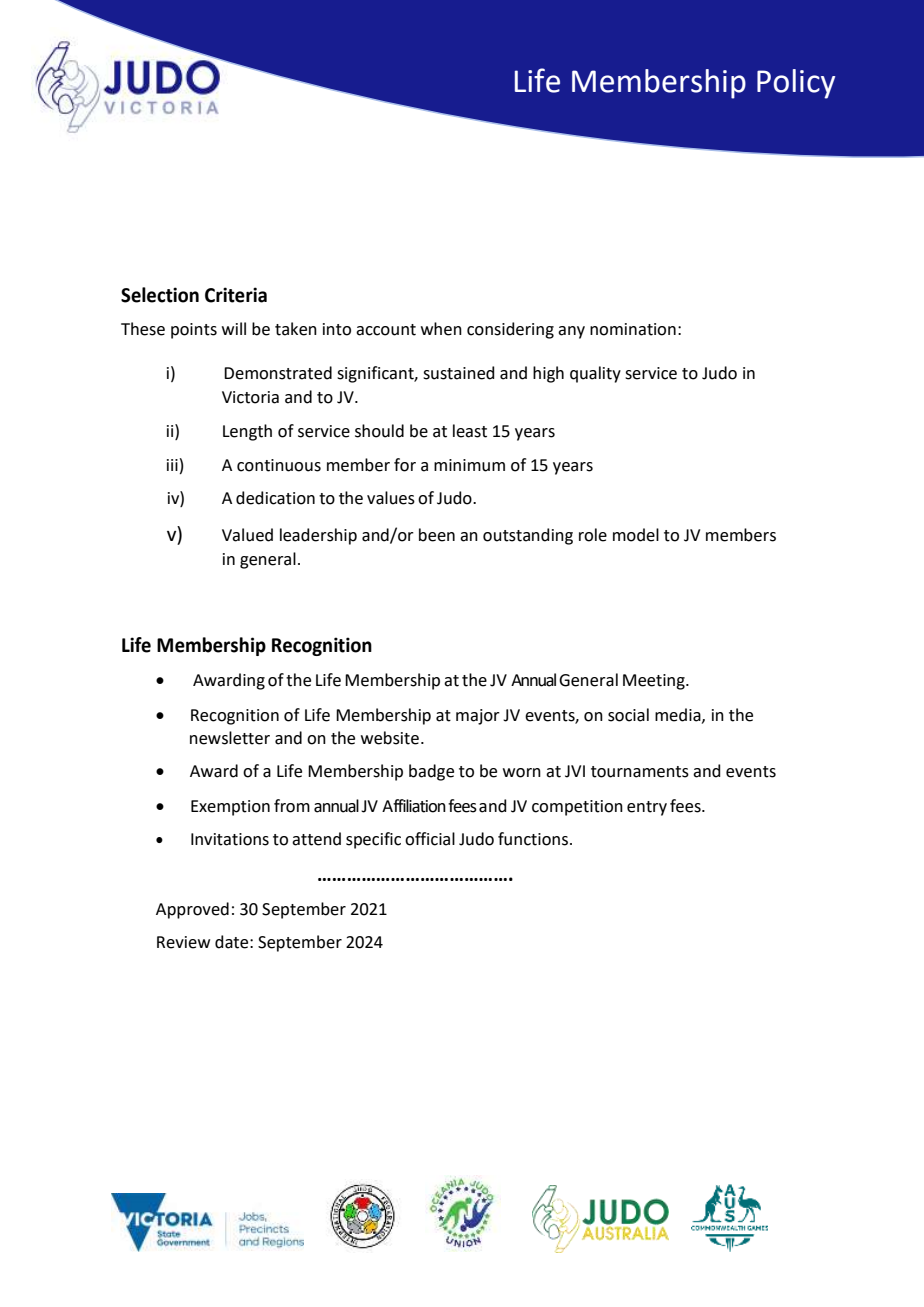 The image size is (924, 1307). I want to click on entry, so click(647, 808).
